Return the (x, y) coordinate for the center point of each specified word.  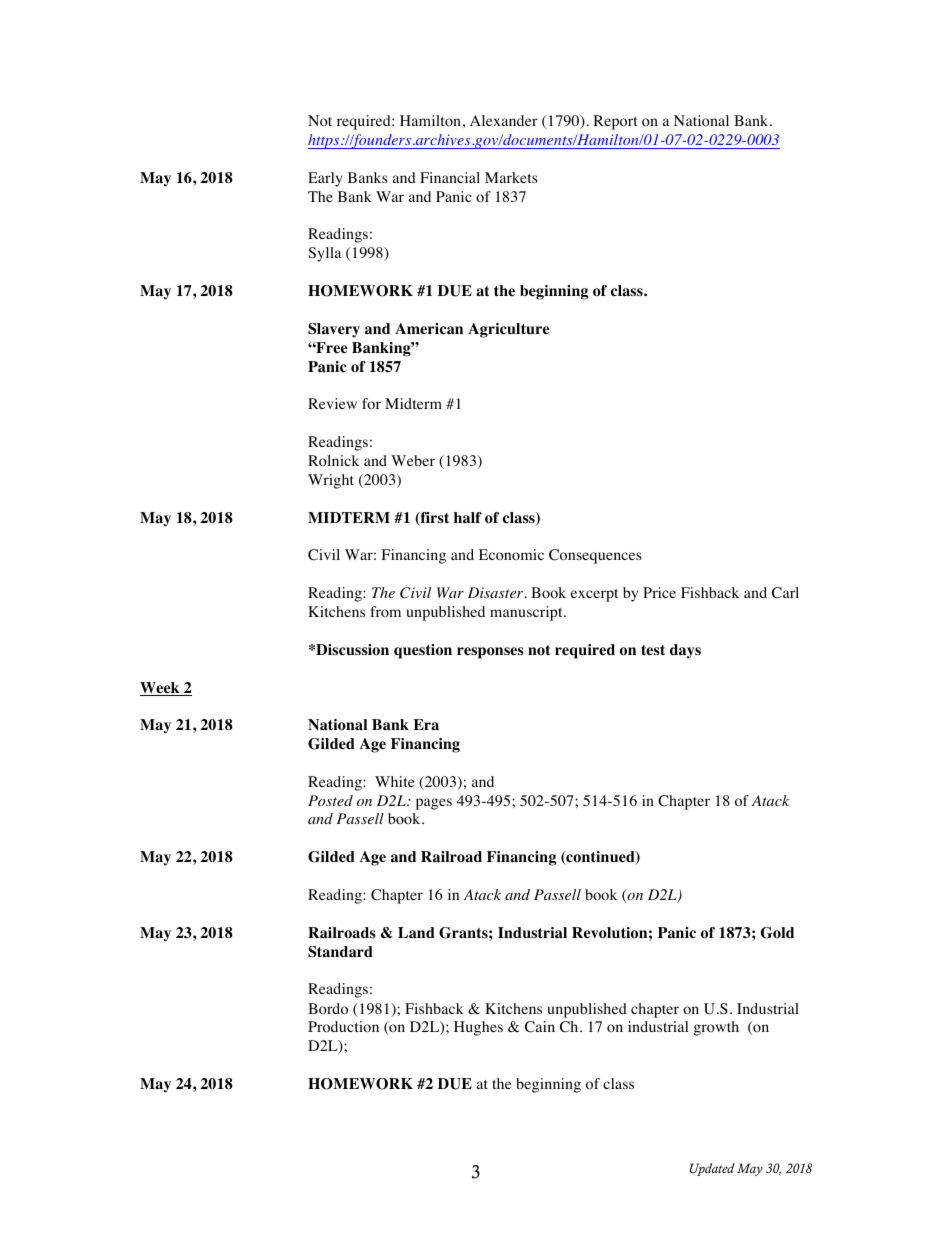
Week (161, 689)
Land (416, 932)
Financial (450, 177)
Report (615, 122)
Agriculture (508, 330)
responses (490, 653)
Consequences (595, 556)
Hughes (478, 1028)
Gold (777, 933)
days (685, 651)
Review (332, 403)
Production (343, 1027)
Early (325, 179)
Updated (712, 1169)
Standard (340, 952)
